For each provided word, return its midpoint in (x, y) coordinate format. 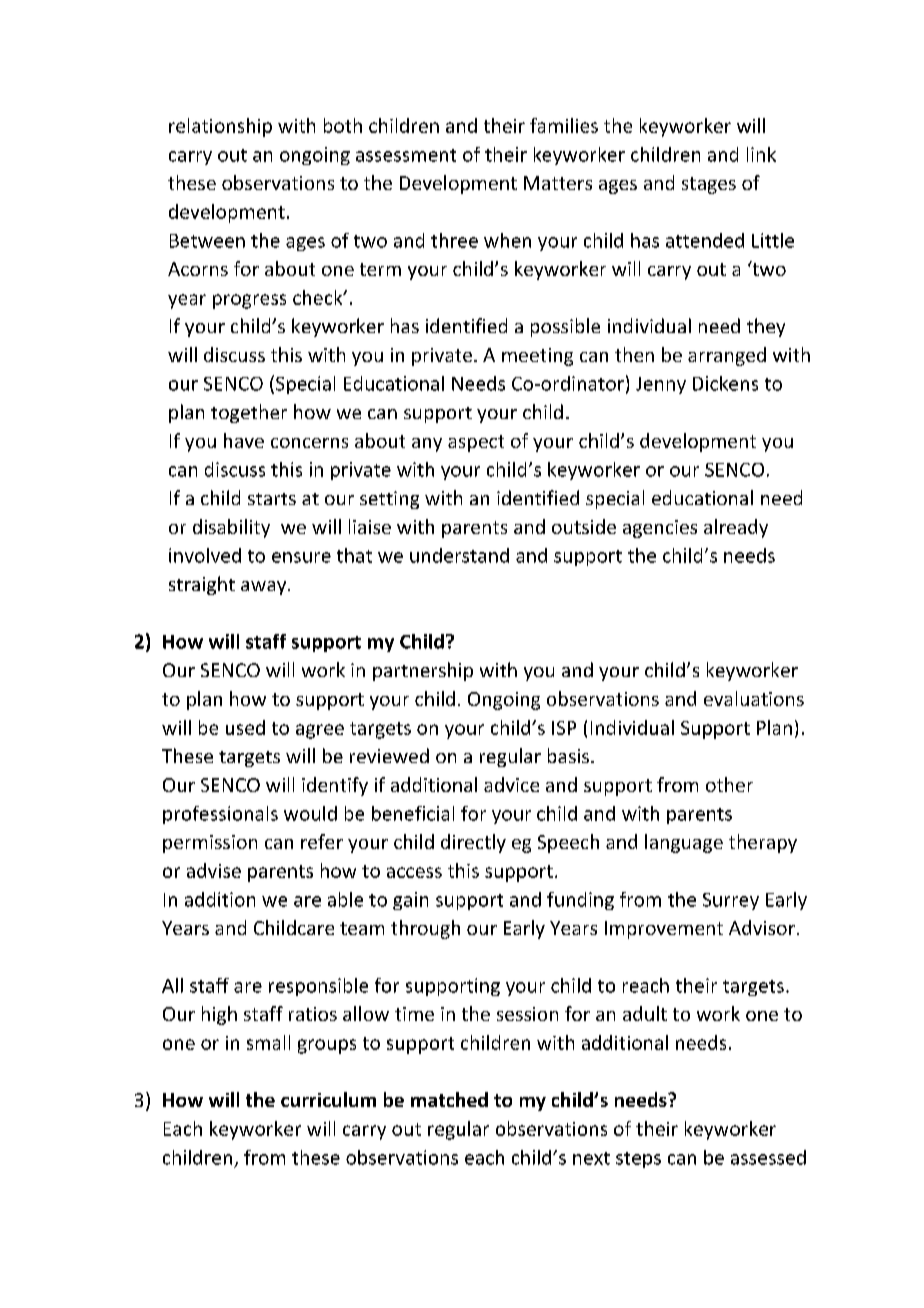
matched (449, 1099)
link (761, 154)
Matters (558, 183)
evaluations (754, 698)
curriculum (328, 1099)
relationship (220, 127)
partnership (423, 671)
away (265, 588)
